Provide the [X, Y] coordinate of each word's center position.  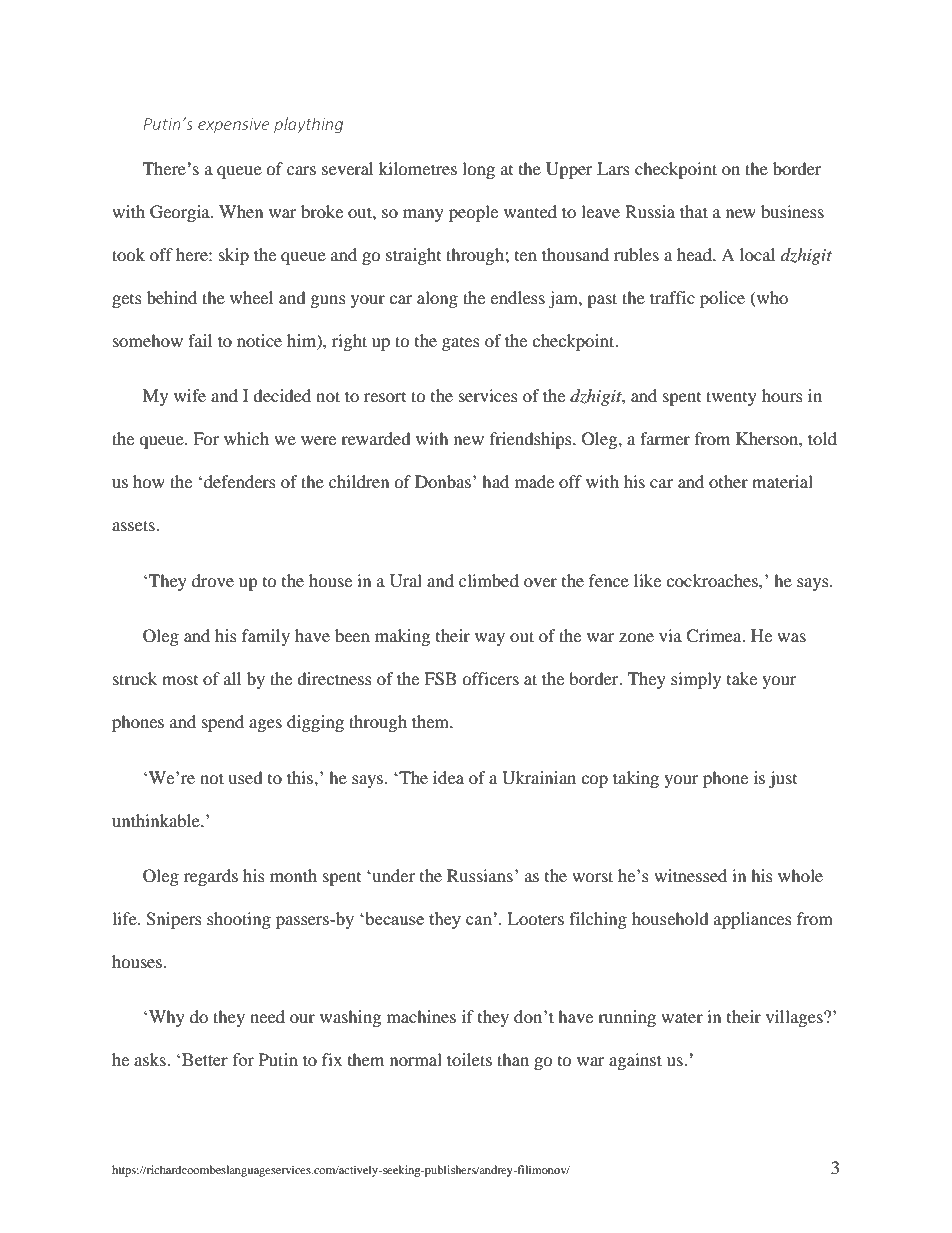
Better [205, 1059]
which [246, 438]
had [495, 481]
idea [448, 777]
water [682, 1017]
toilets [469, 1059]
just [783, 779]
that [694, 211]
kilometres [418, 168]
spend [223, 723]
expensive [233, 125]
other [728, 481]
